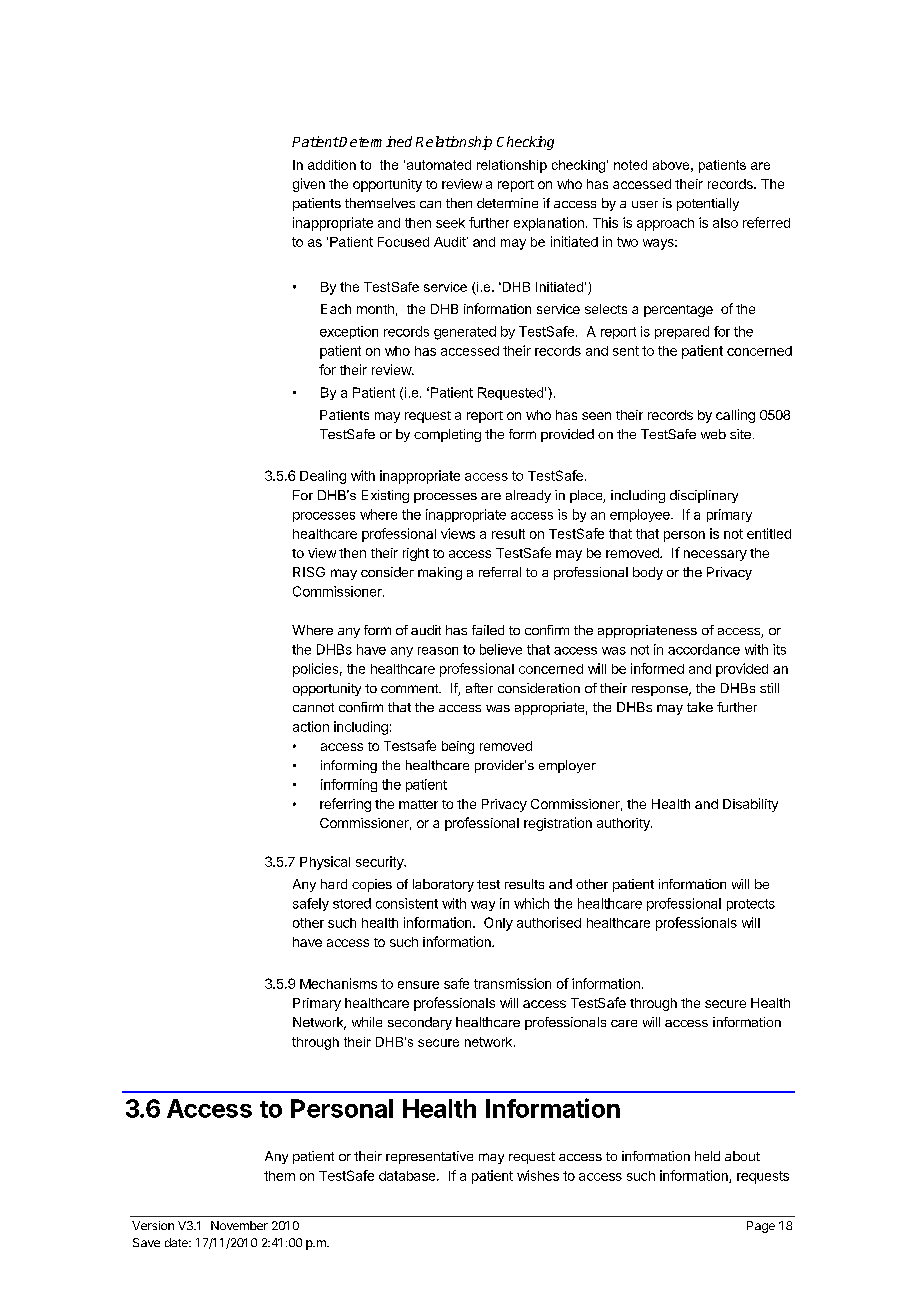  I want to click on November, so click(239, 1225).
